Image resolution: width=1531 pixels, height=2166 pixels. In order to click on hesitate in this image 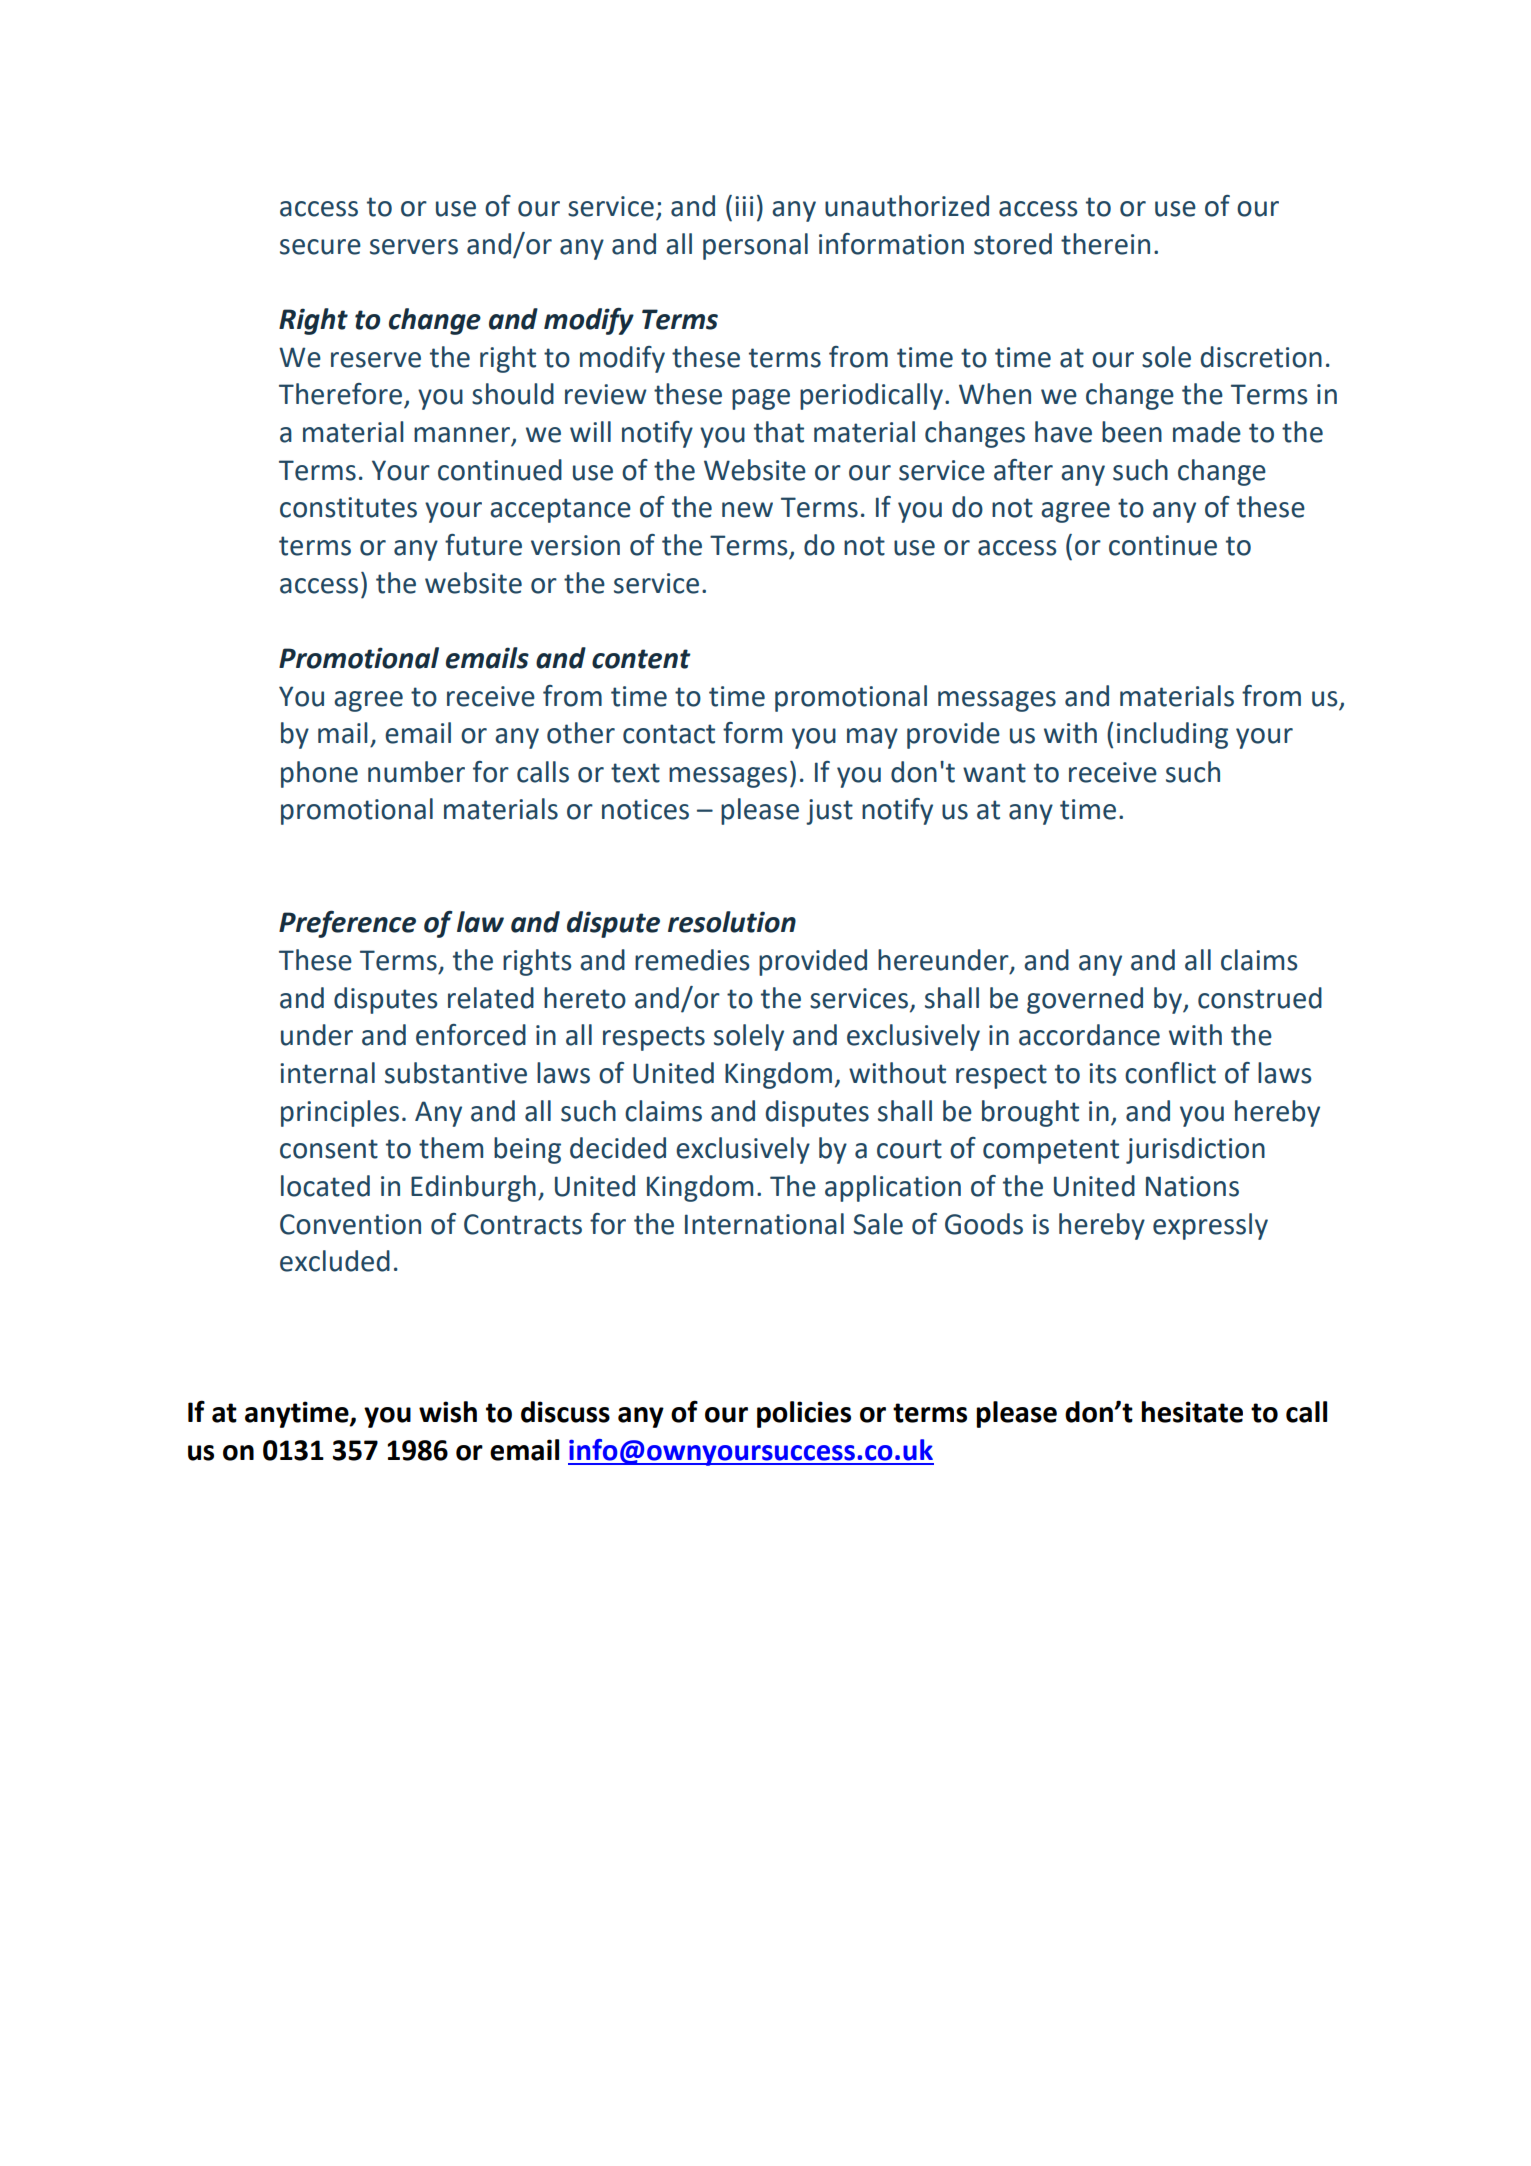, I will do `click(1192, 1412)`.
